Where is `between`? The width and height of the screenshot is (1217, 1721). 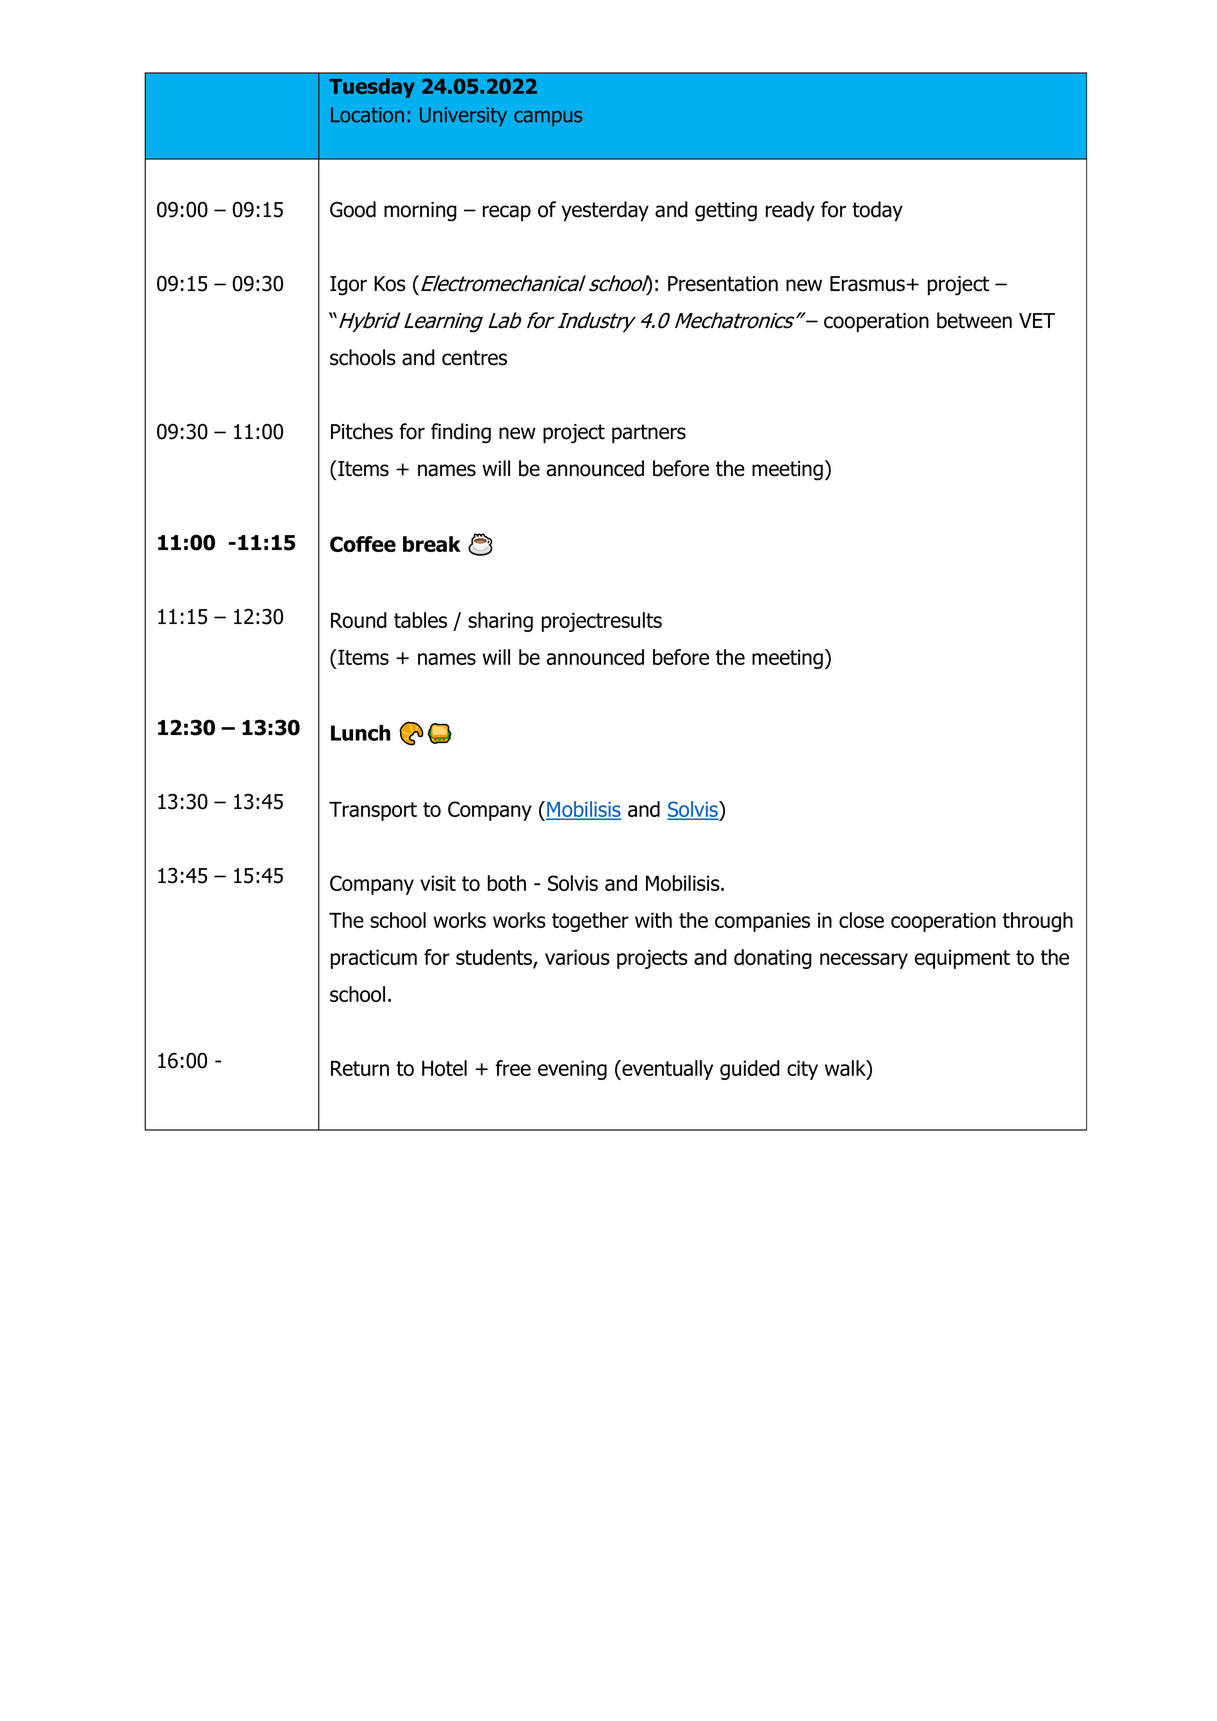 between is located at coordinates (974, 320).
